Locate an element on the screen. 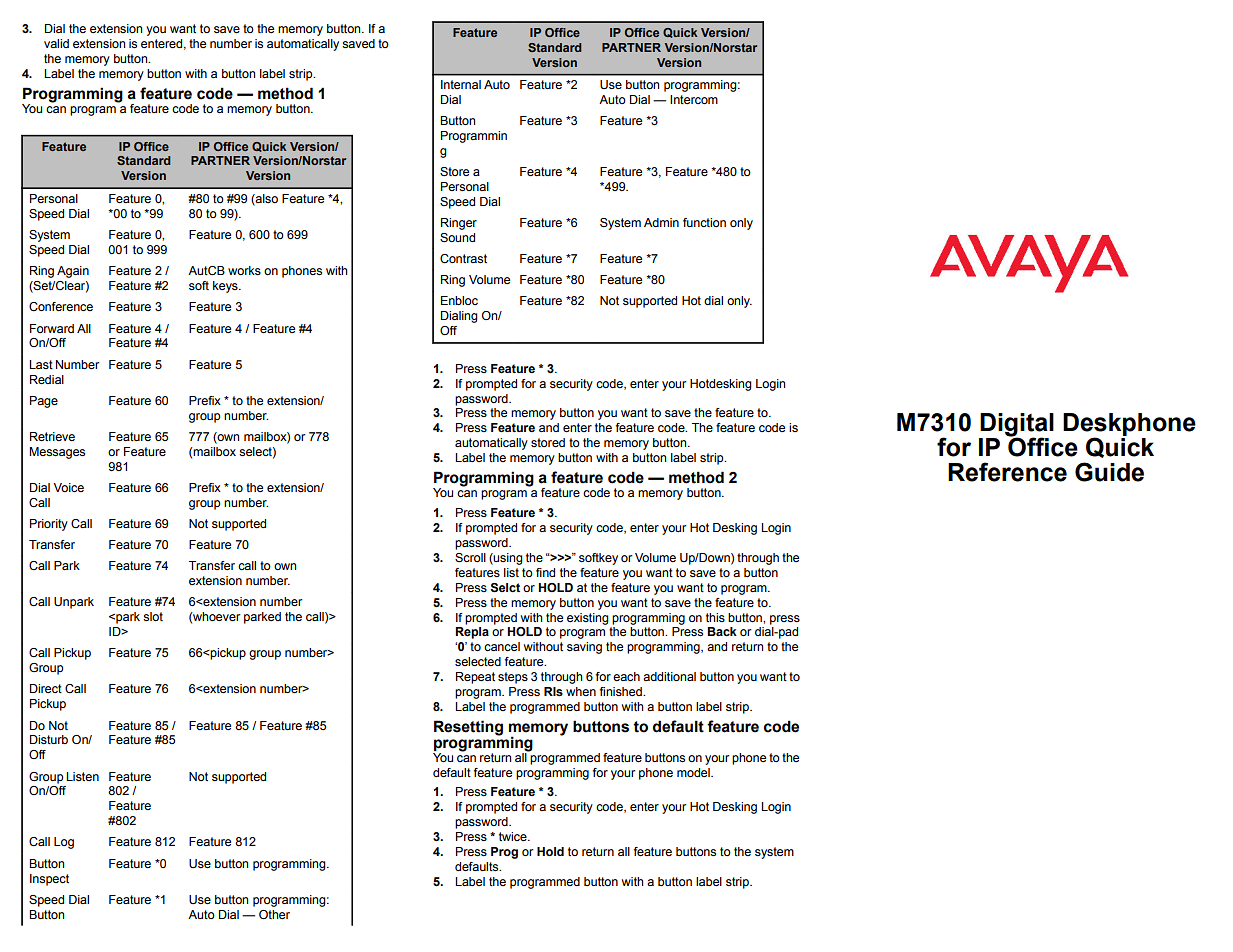 The height and width of the screenshot is (952, 1233). Direct is located at coordinates (46, 688).
